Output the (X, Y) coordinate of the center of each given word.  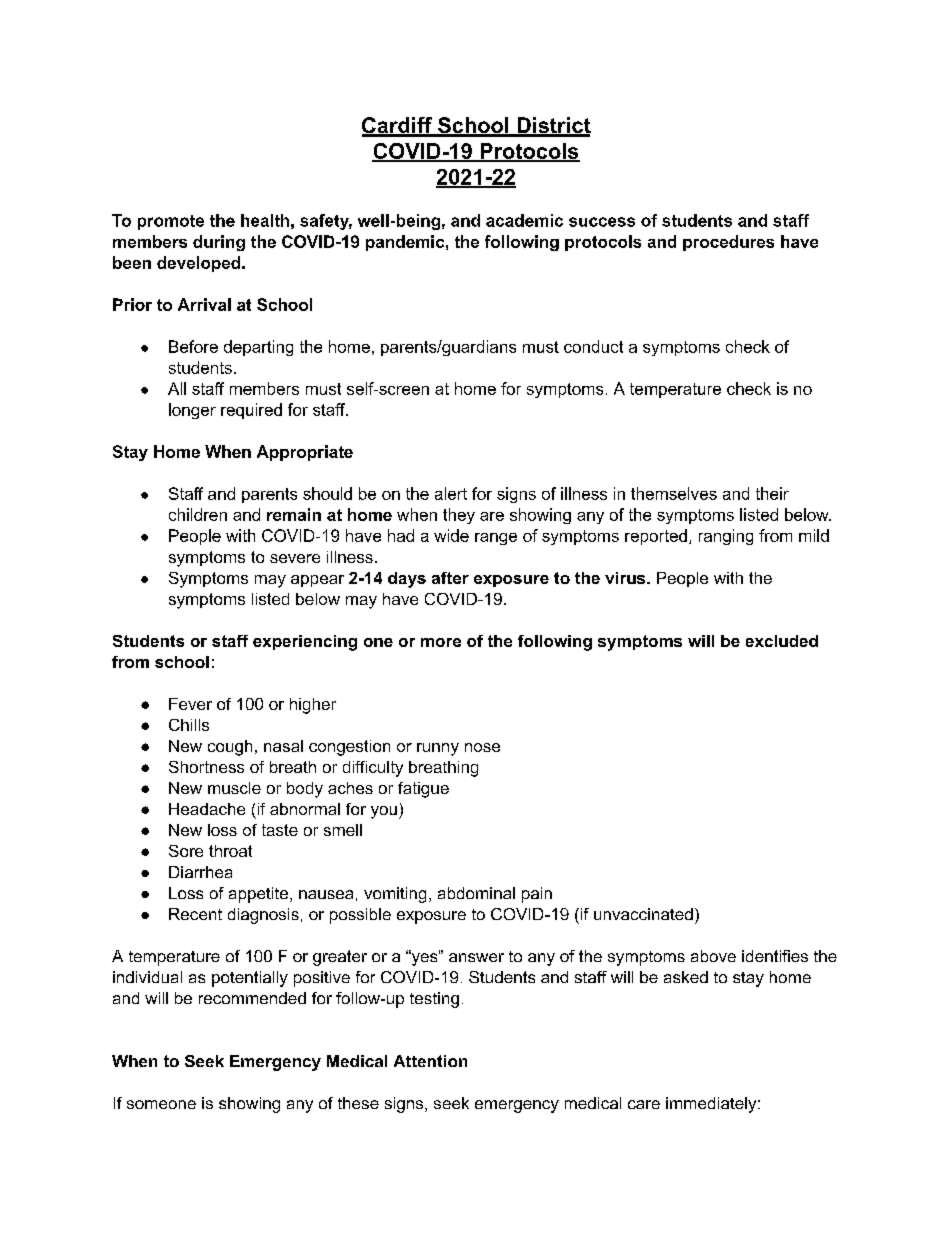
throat (230, 851)
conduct (593, 346)
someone (161, 1104)
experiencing (305, 643)
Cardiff (398, 126)
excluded (782, 641)
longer (192, 411)
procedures (728, 243)
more (441, 642)
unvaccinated (643, 914)
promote (171, 222)
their (772, 493)
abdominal (476, 893)
